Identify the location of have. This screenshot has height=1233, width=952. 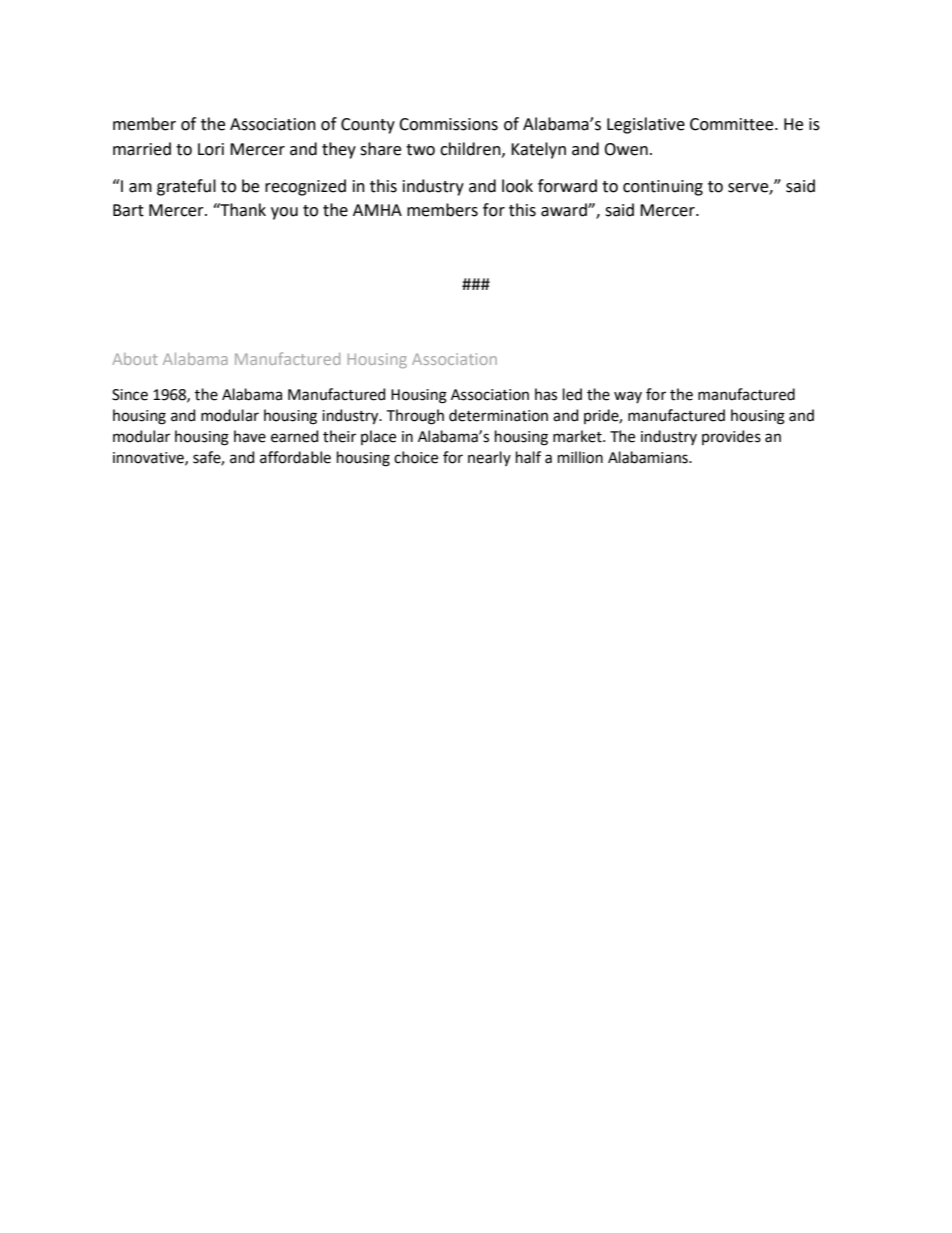
(250, 436).
